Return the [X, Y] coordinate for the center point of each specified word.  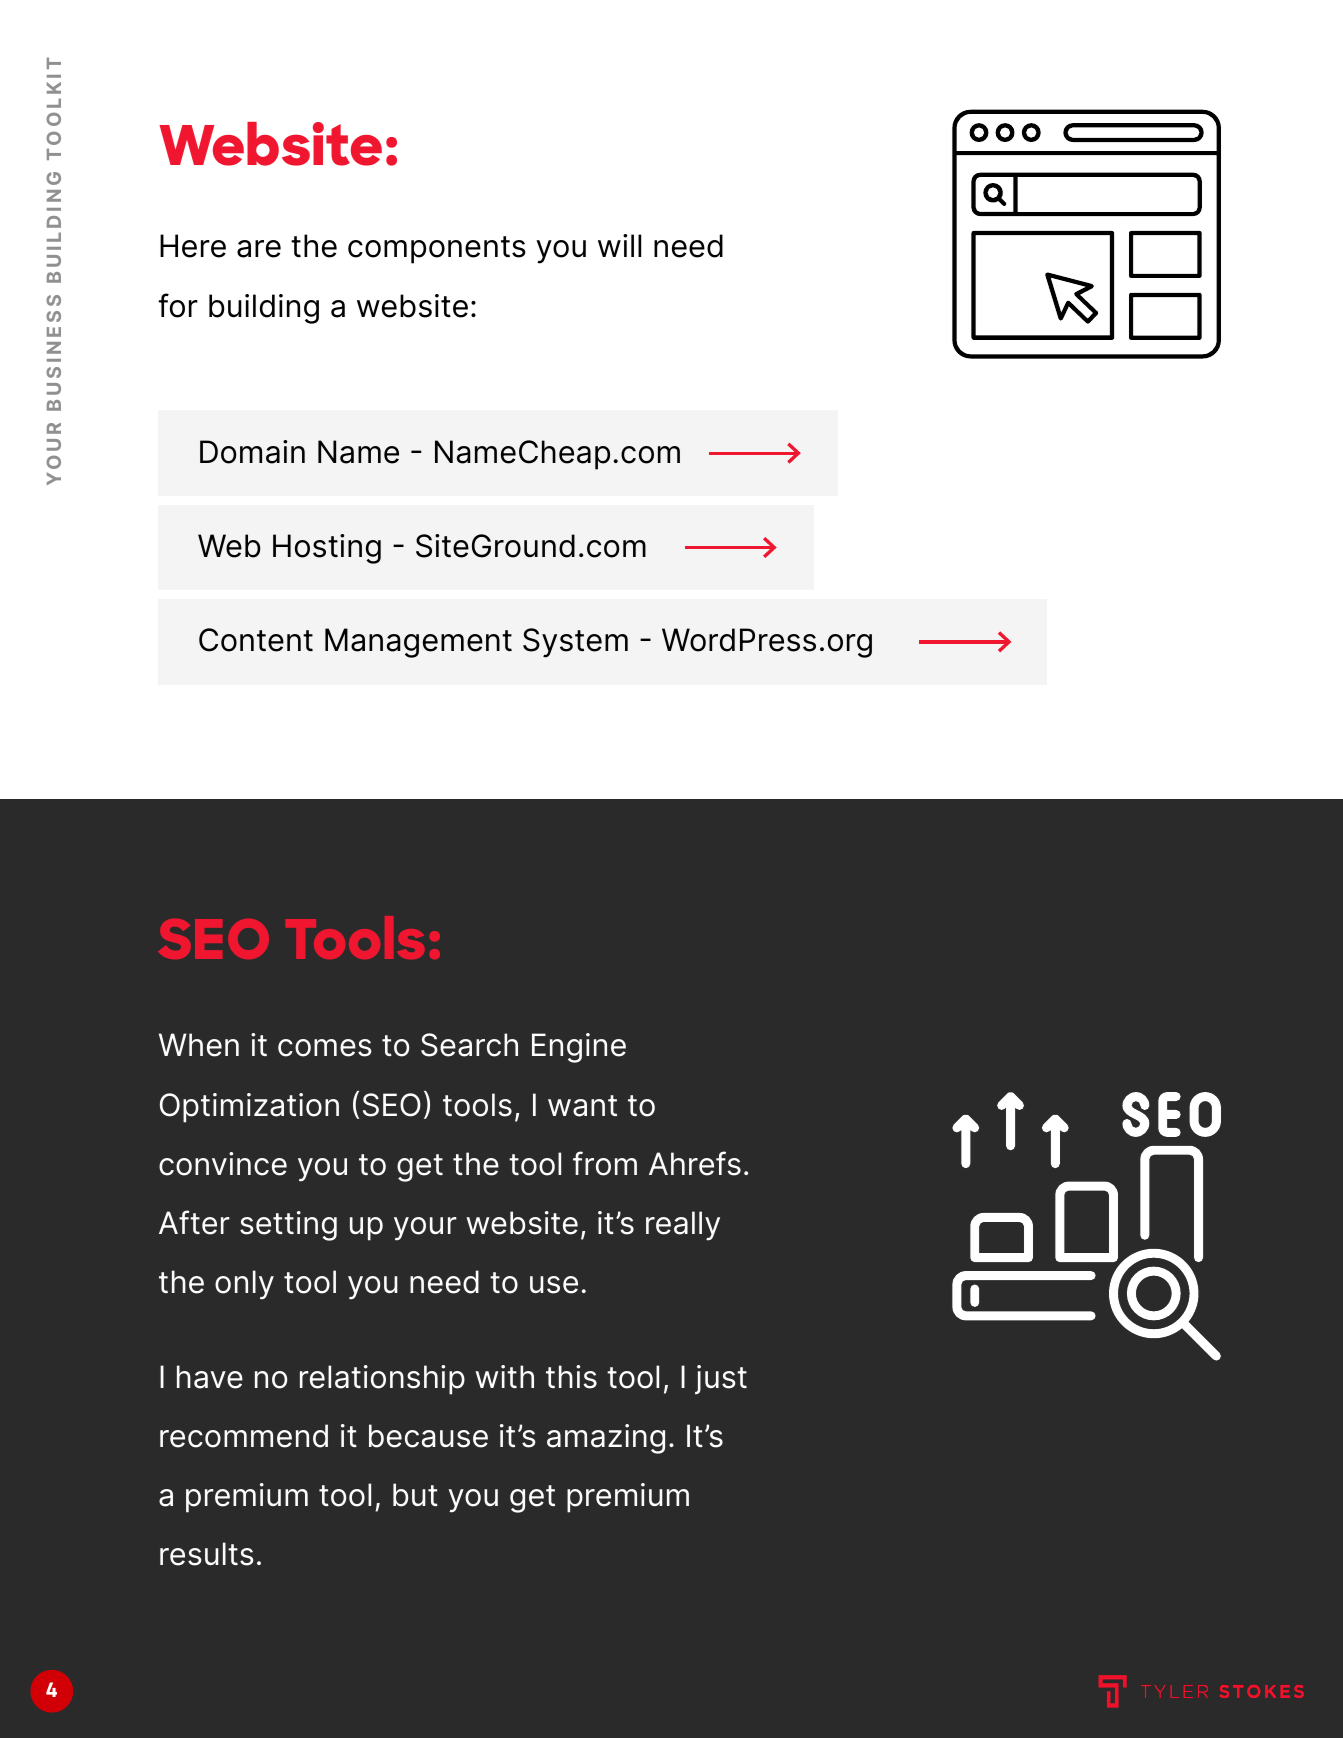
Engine [579, 1048]
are [259, 249]
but [415, 1495]
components [437, 250]
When [199, 1045]
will [619, 245]
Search [469, 1045]
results [207, 1554]
